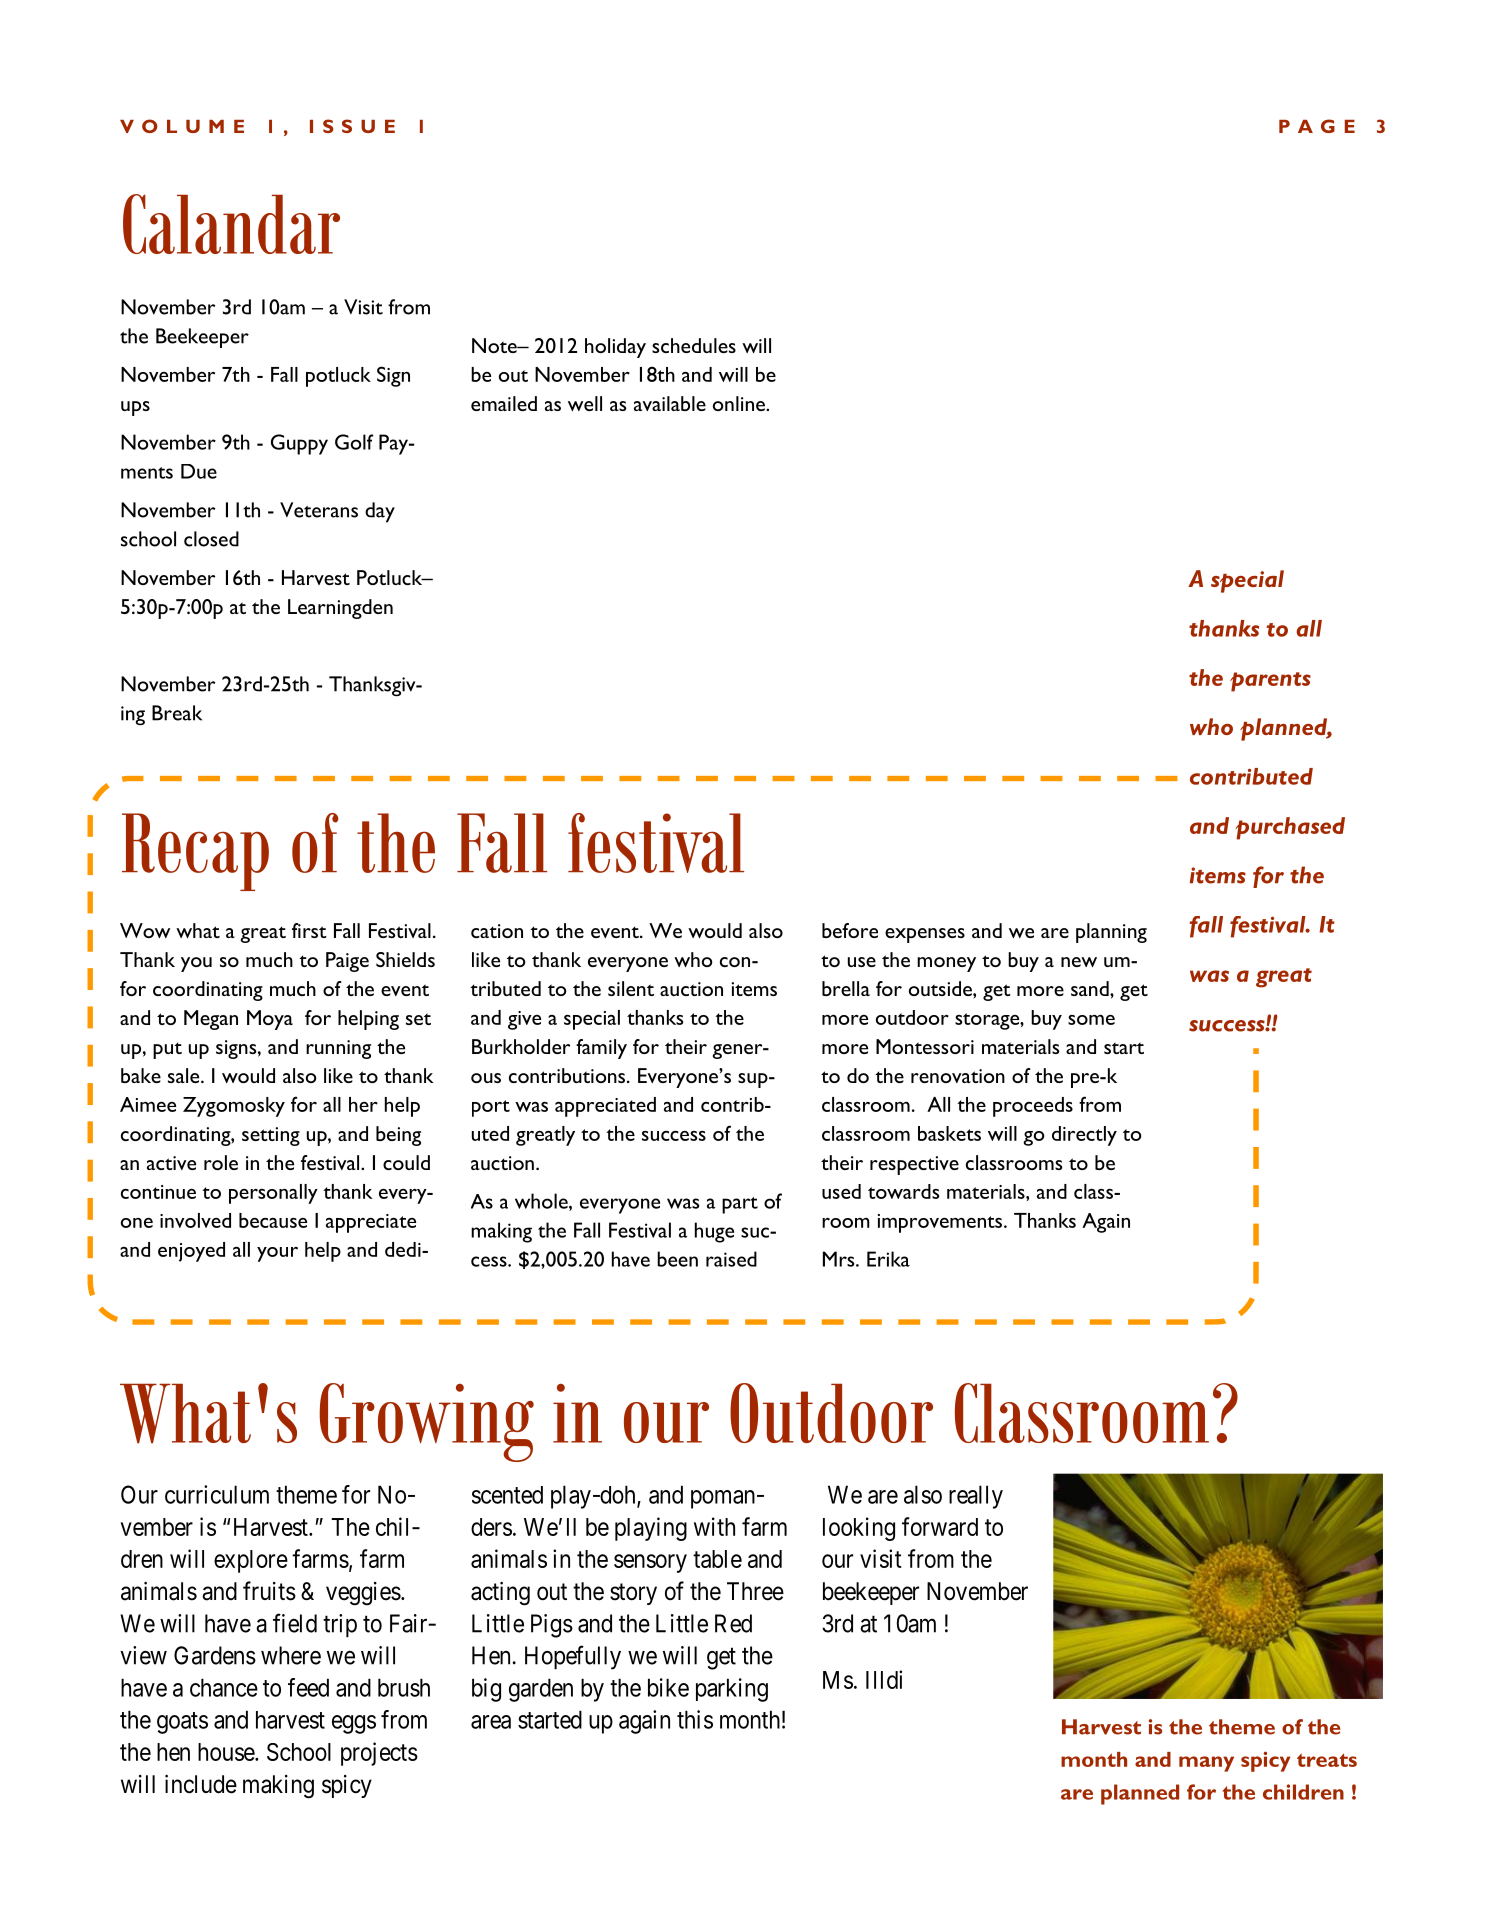 The image size is (1488, 1926). I want to click on PAGE, so click(1317, 126).
